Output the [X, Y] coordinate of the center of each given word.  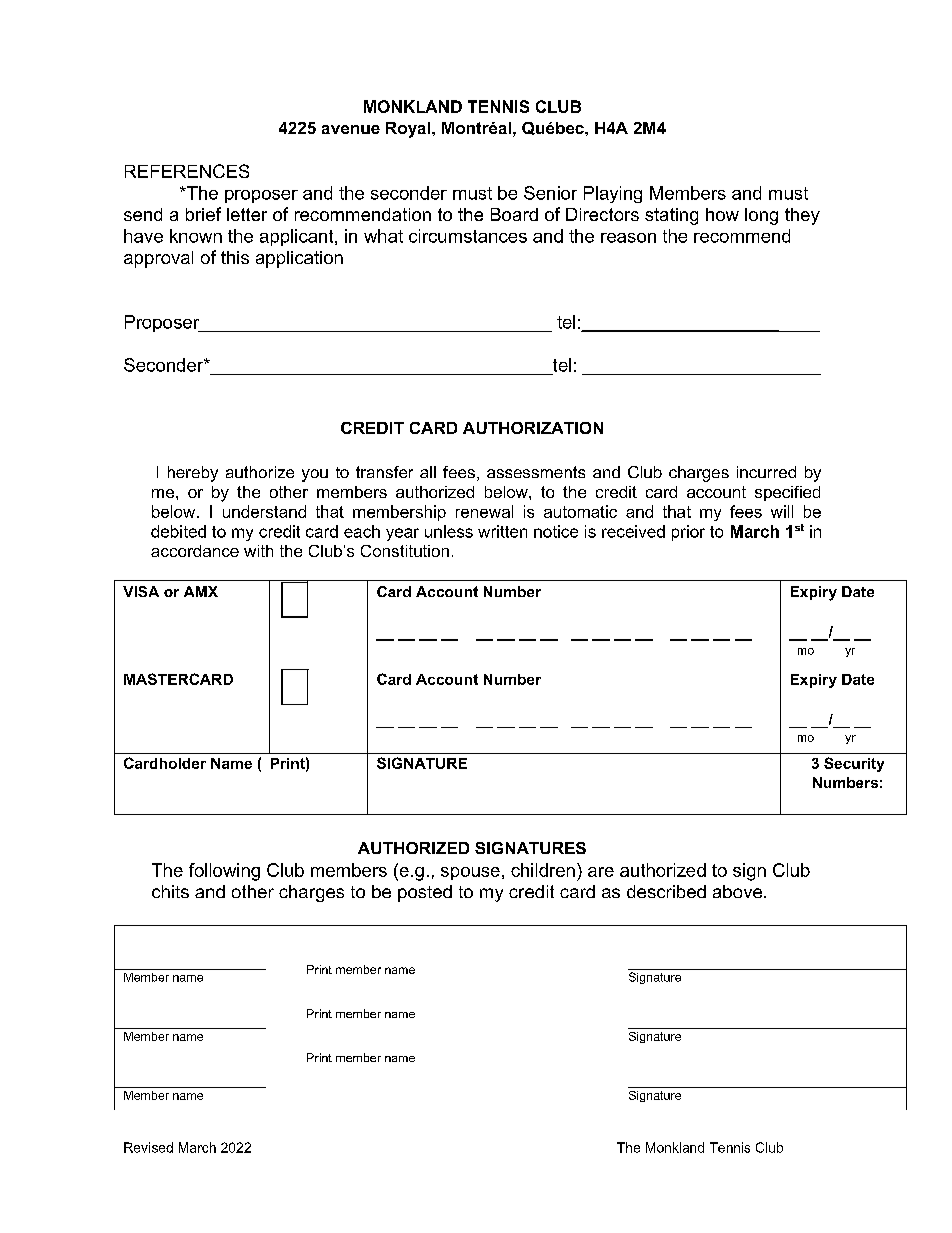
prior [688, 533]
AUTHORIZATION [533, 428]
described [666, 891]
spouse [470, 873]
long [761, 216]
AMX [201, 591]
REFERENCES [187, 171]
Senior [550, 193]
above [739, 891]
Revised [148, 1147]
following [224, 872]
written [502, 531]
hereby [193, 474]
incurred [766, 472]
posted [425, 893]
